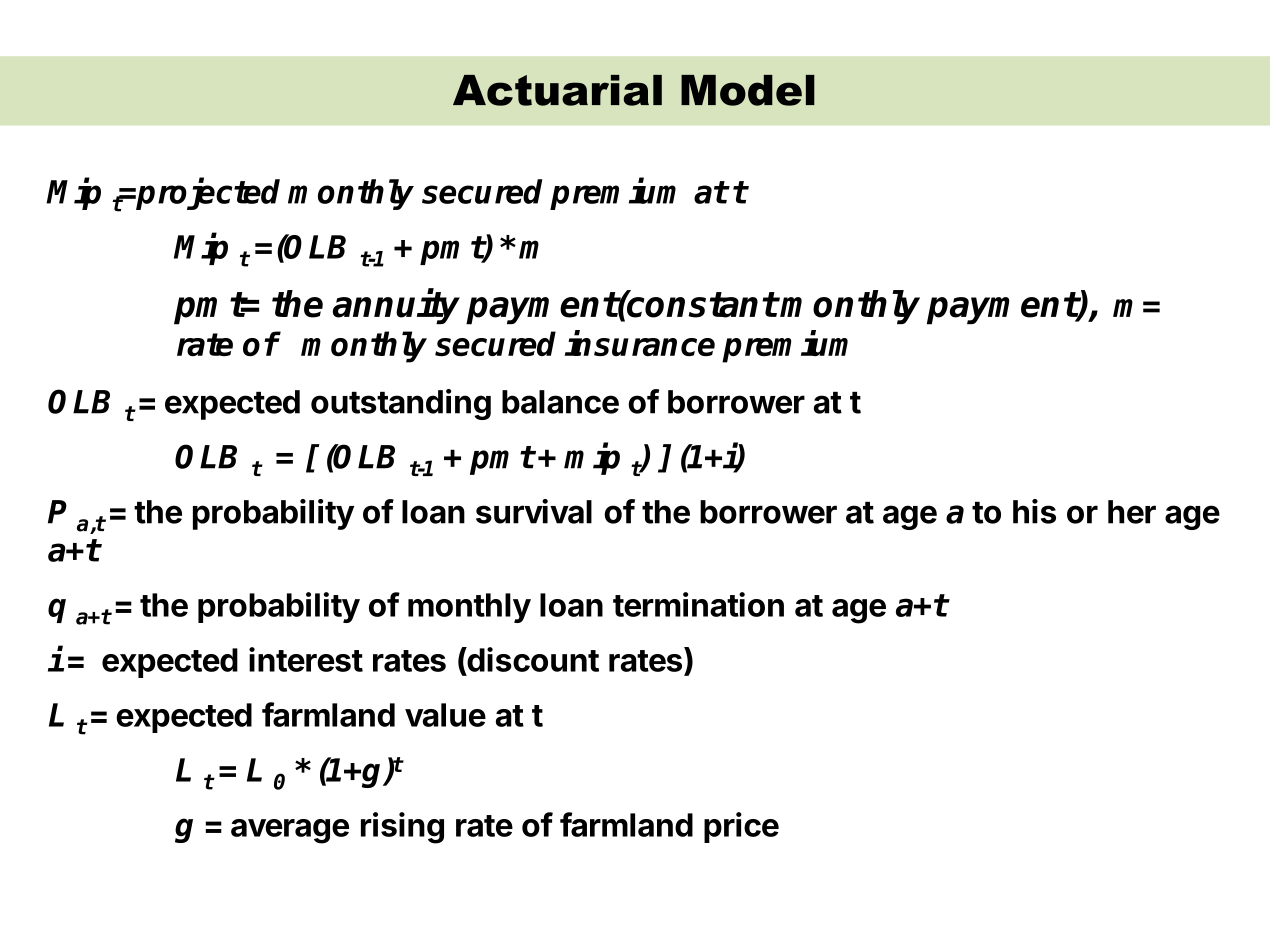  Describe the element at coordinates (640, 343) in the screenshot. I see `insurance` at that location.
